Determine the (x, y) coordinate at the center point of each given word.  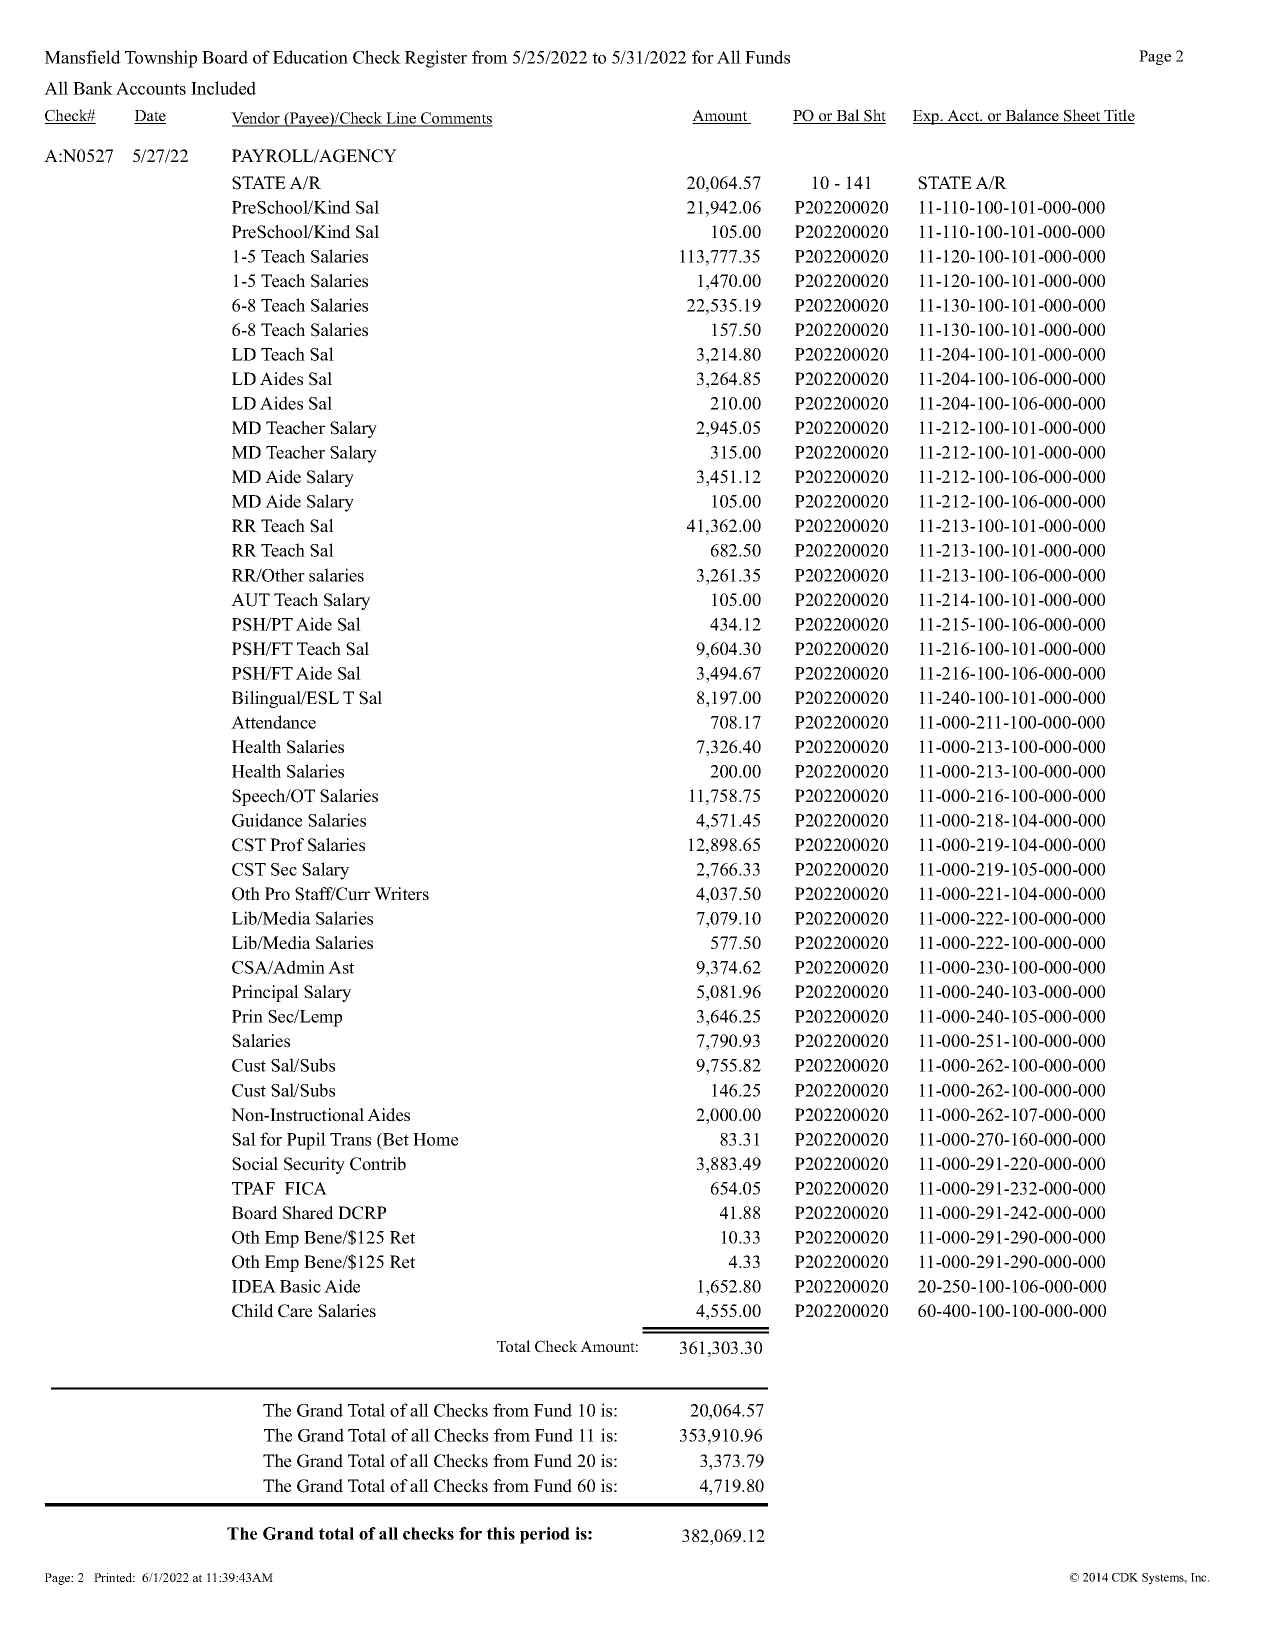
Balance (1032, 116)
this (501, 1533)
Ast (341, 967)
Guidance (267, 820)
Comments (456, 119)
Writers (401, 894)
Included (223, 88)
